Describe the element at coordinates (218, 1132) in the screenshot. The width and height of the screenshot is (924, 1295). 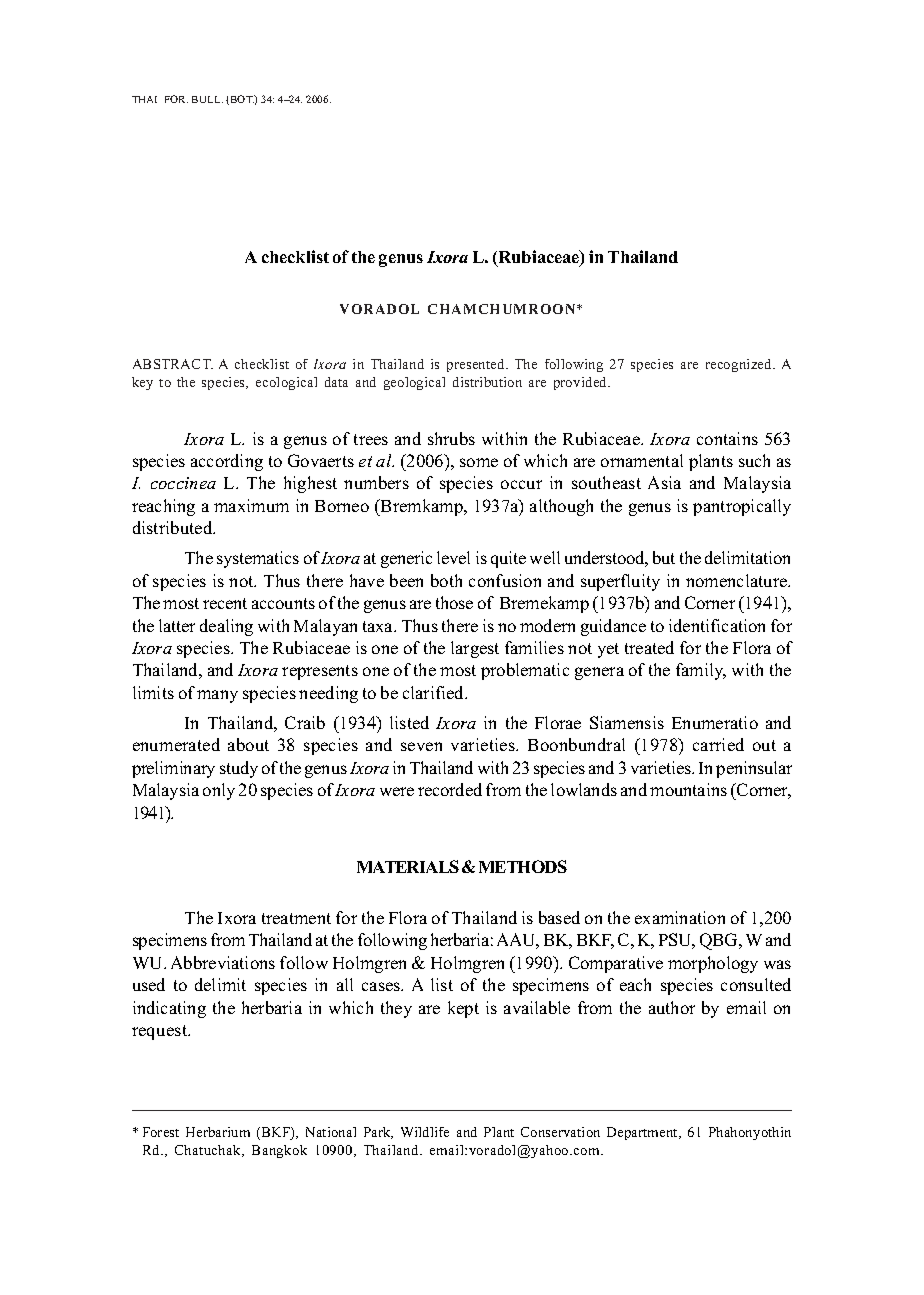
I see `Herbarium` at that location.
